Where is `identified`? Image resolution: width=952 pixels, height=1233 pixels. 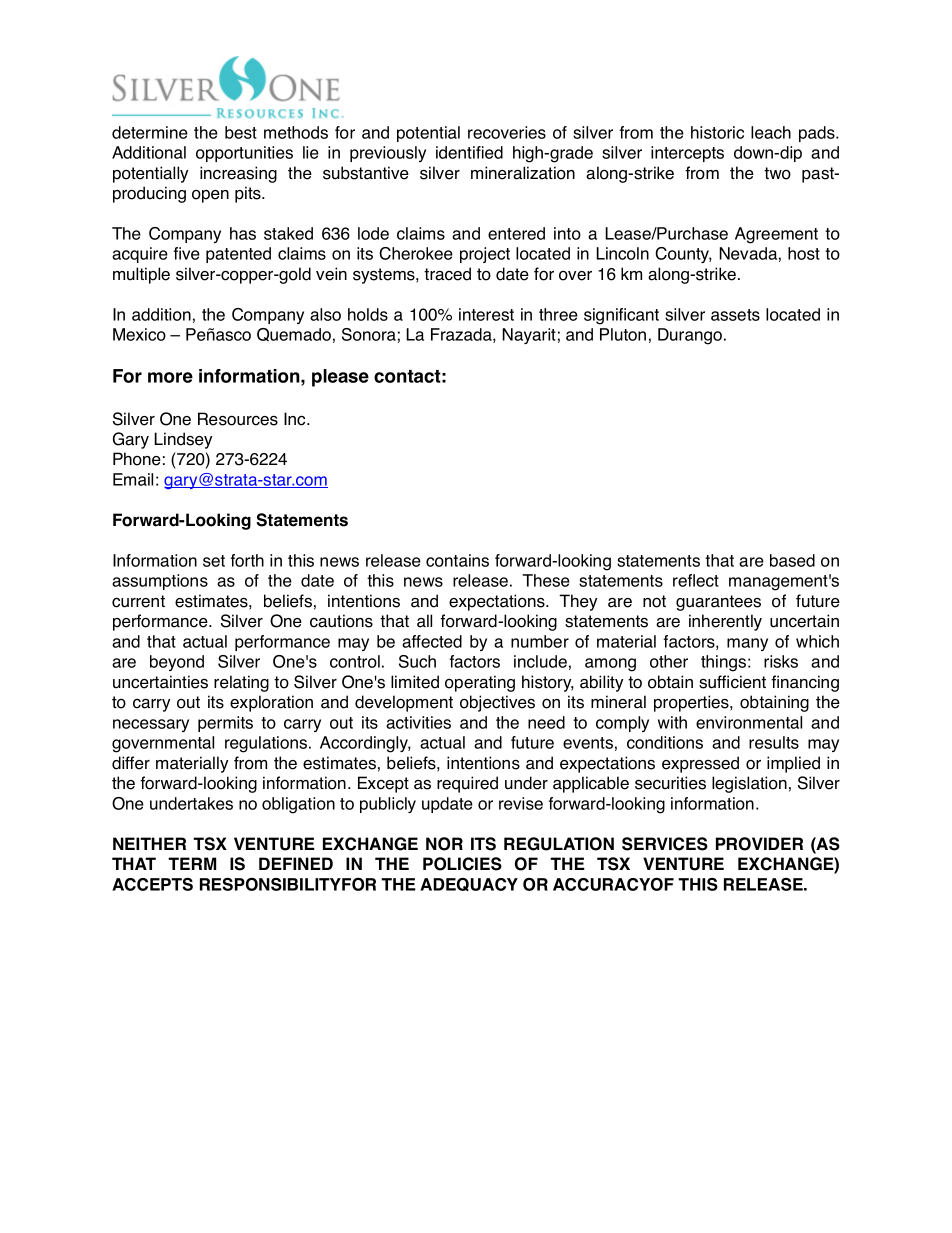
identified is located at coordinates (469, 152).
